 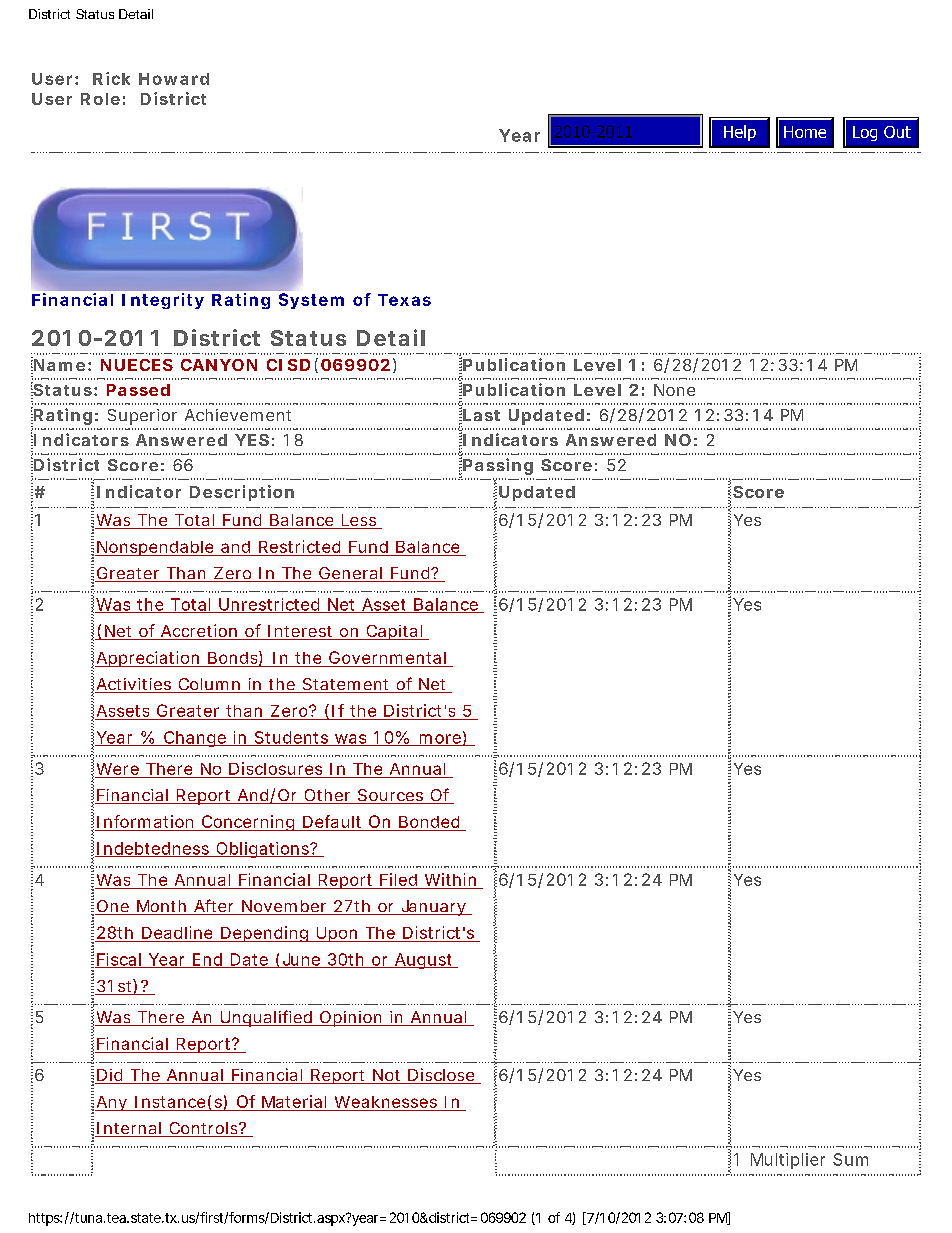 I want to click on Deadline, so click(x=177, y=932).
